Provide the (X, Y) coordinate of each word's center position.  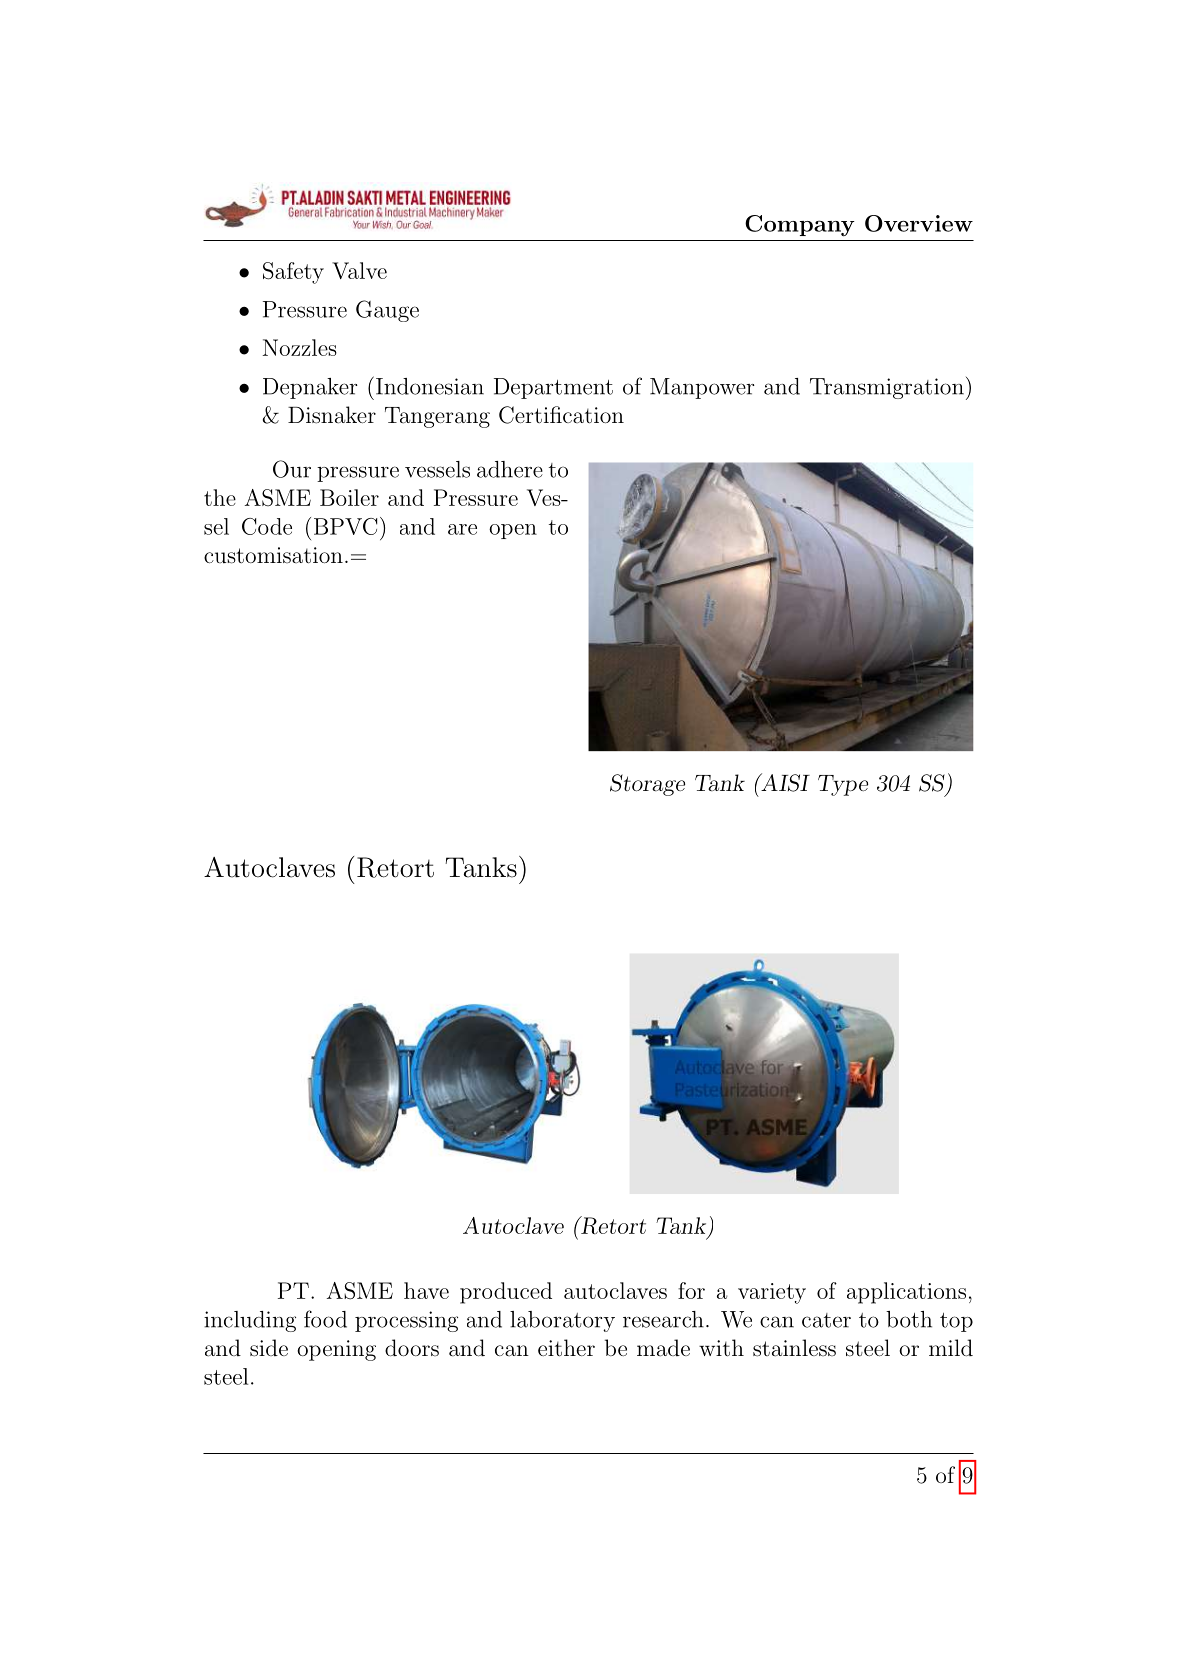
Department (553, 388)
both (909, 1319)
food (325, 1319)
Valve (359, 270)
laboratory (562, 1321)
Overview (919, 223)
